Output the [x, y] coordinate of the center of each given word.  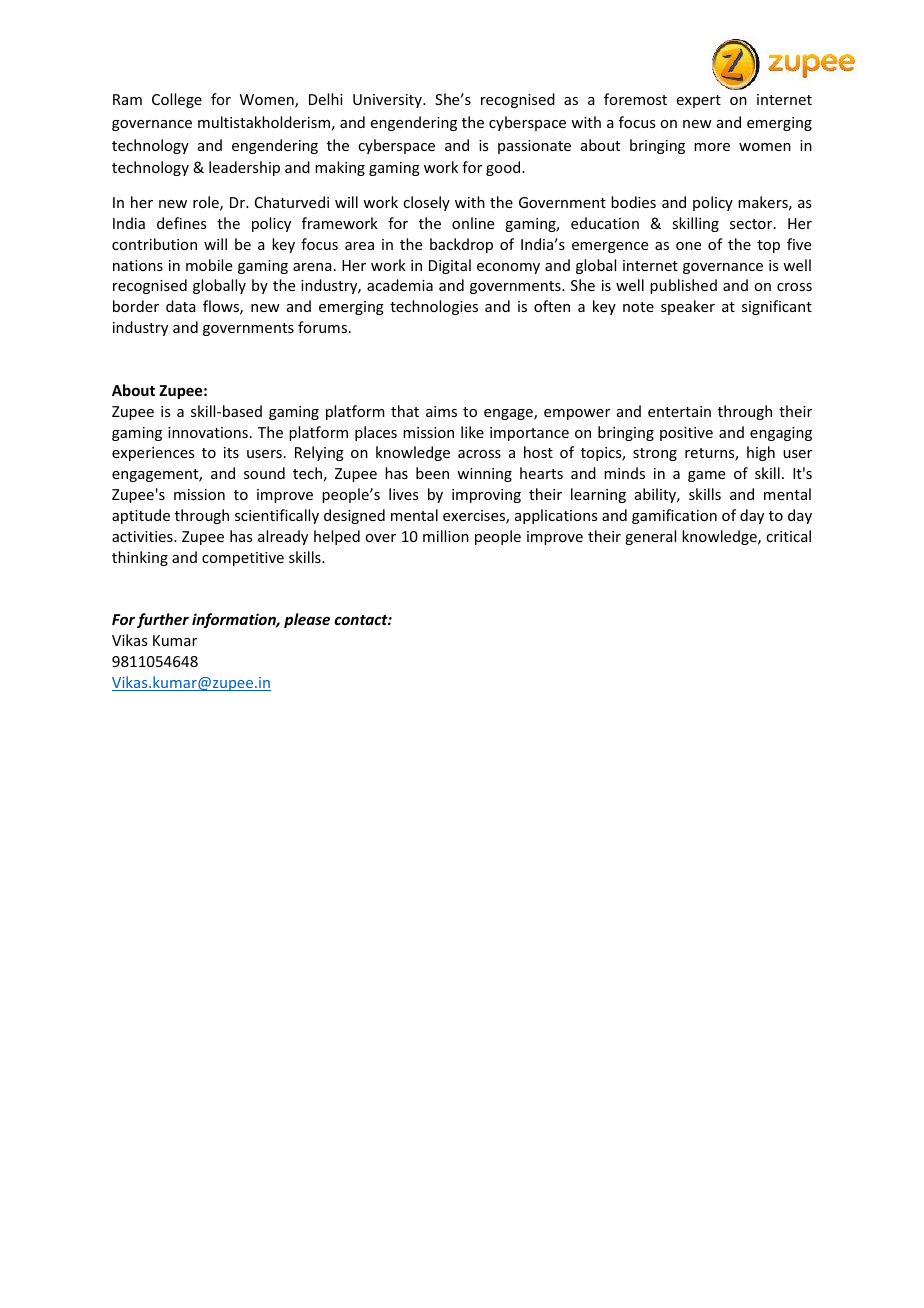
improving [486, 496]
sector [752, 224]
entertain [679, 411]
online [473, 223]
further [163, 620]
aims [441, 411]
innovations [208, 432]
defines [181, 223]
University [388, 101]
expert [699, 101]
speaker [688, 307]
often [552, 306]
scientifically [277, 516]
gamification [674, 516]
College [177, 100]
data [181, 306]
